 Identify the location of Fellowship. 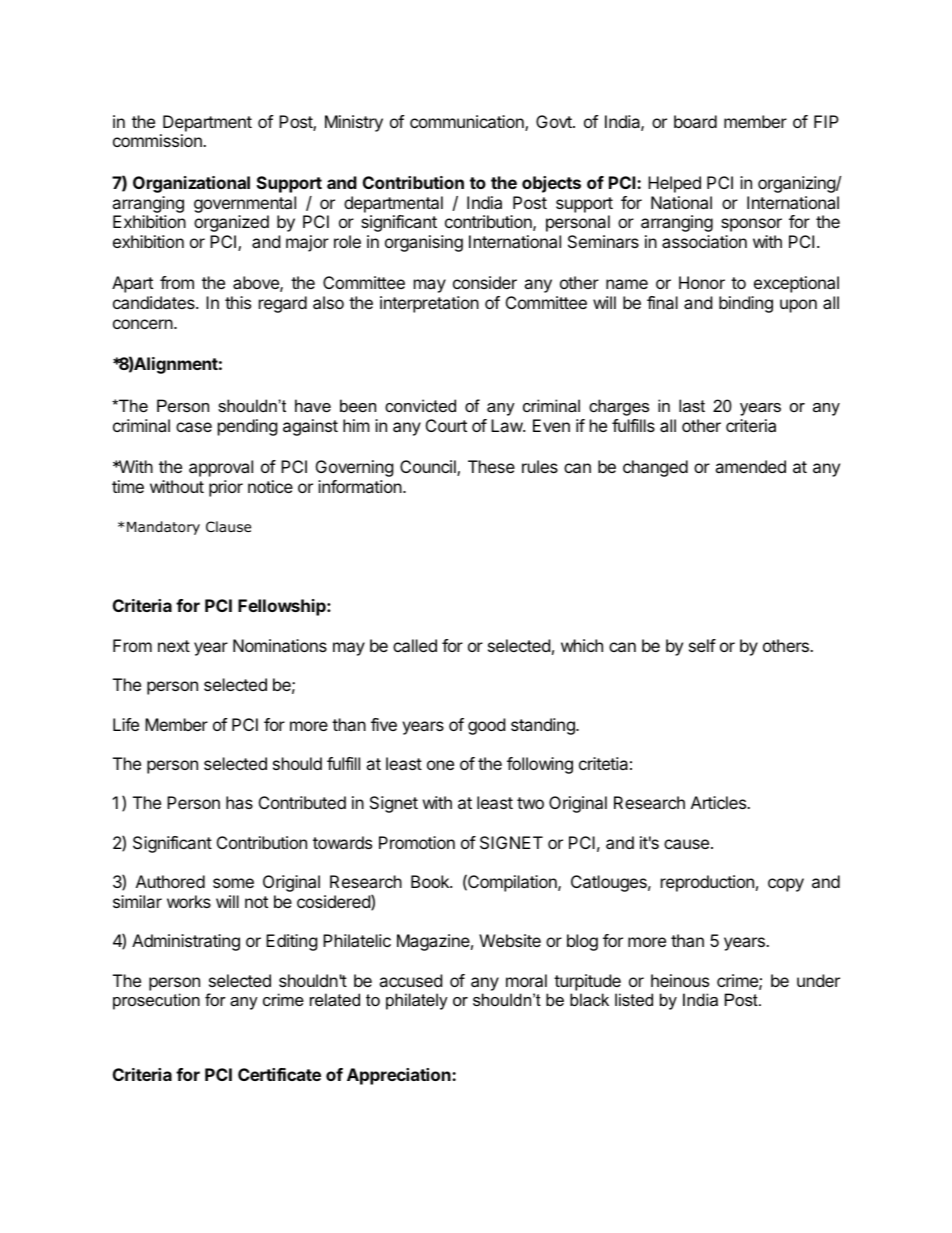
(283, 607).
